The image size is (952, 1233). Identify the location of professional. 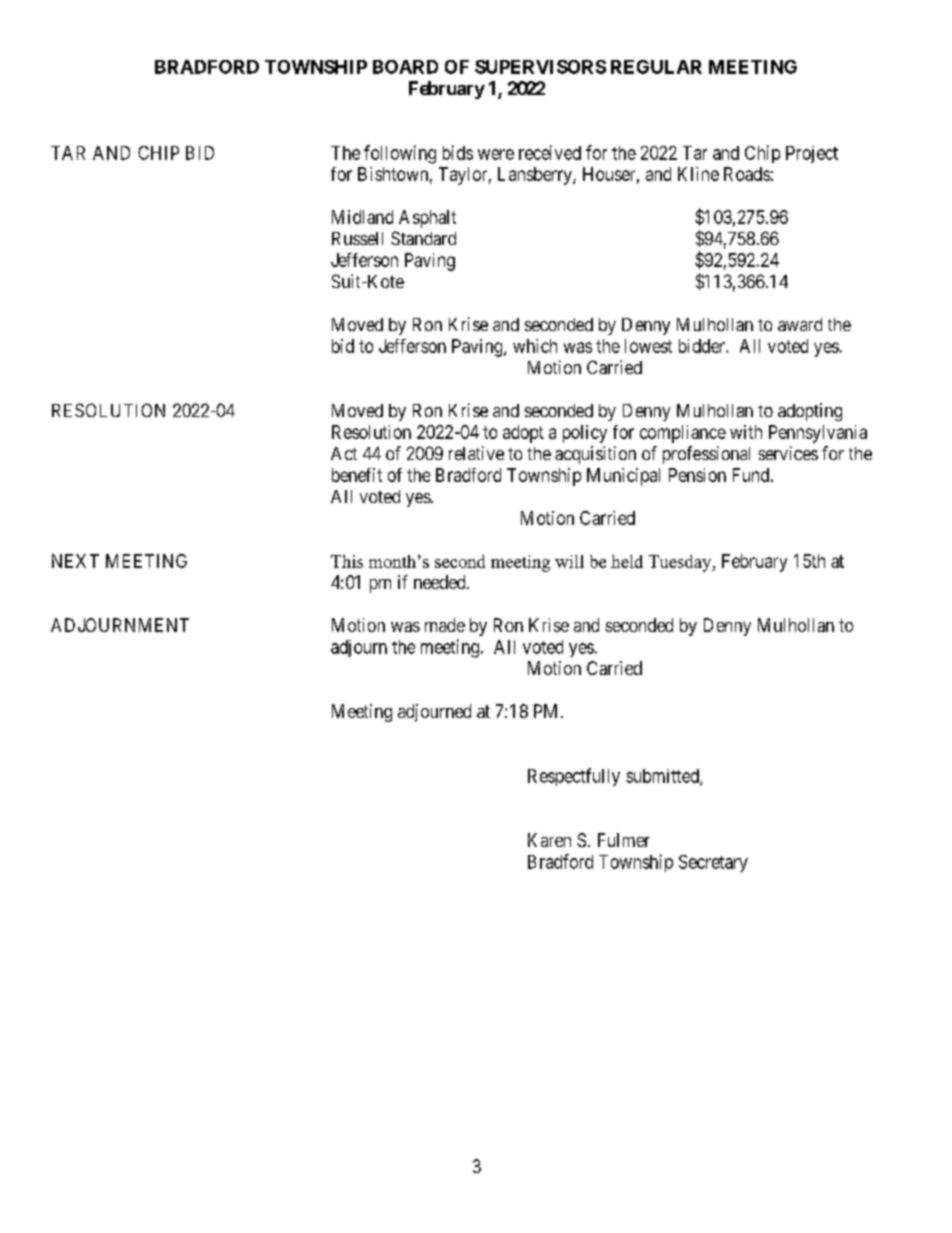
(706, 455).
